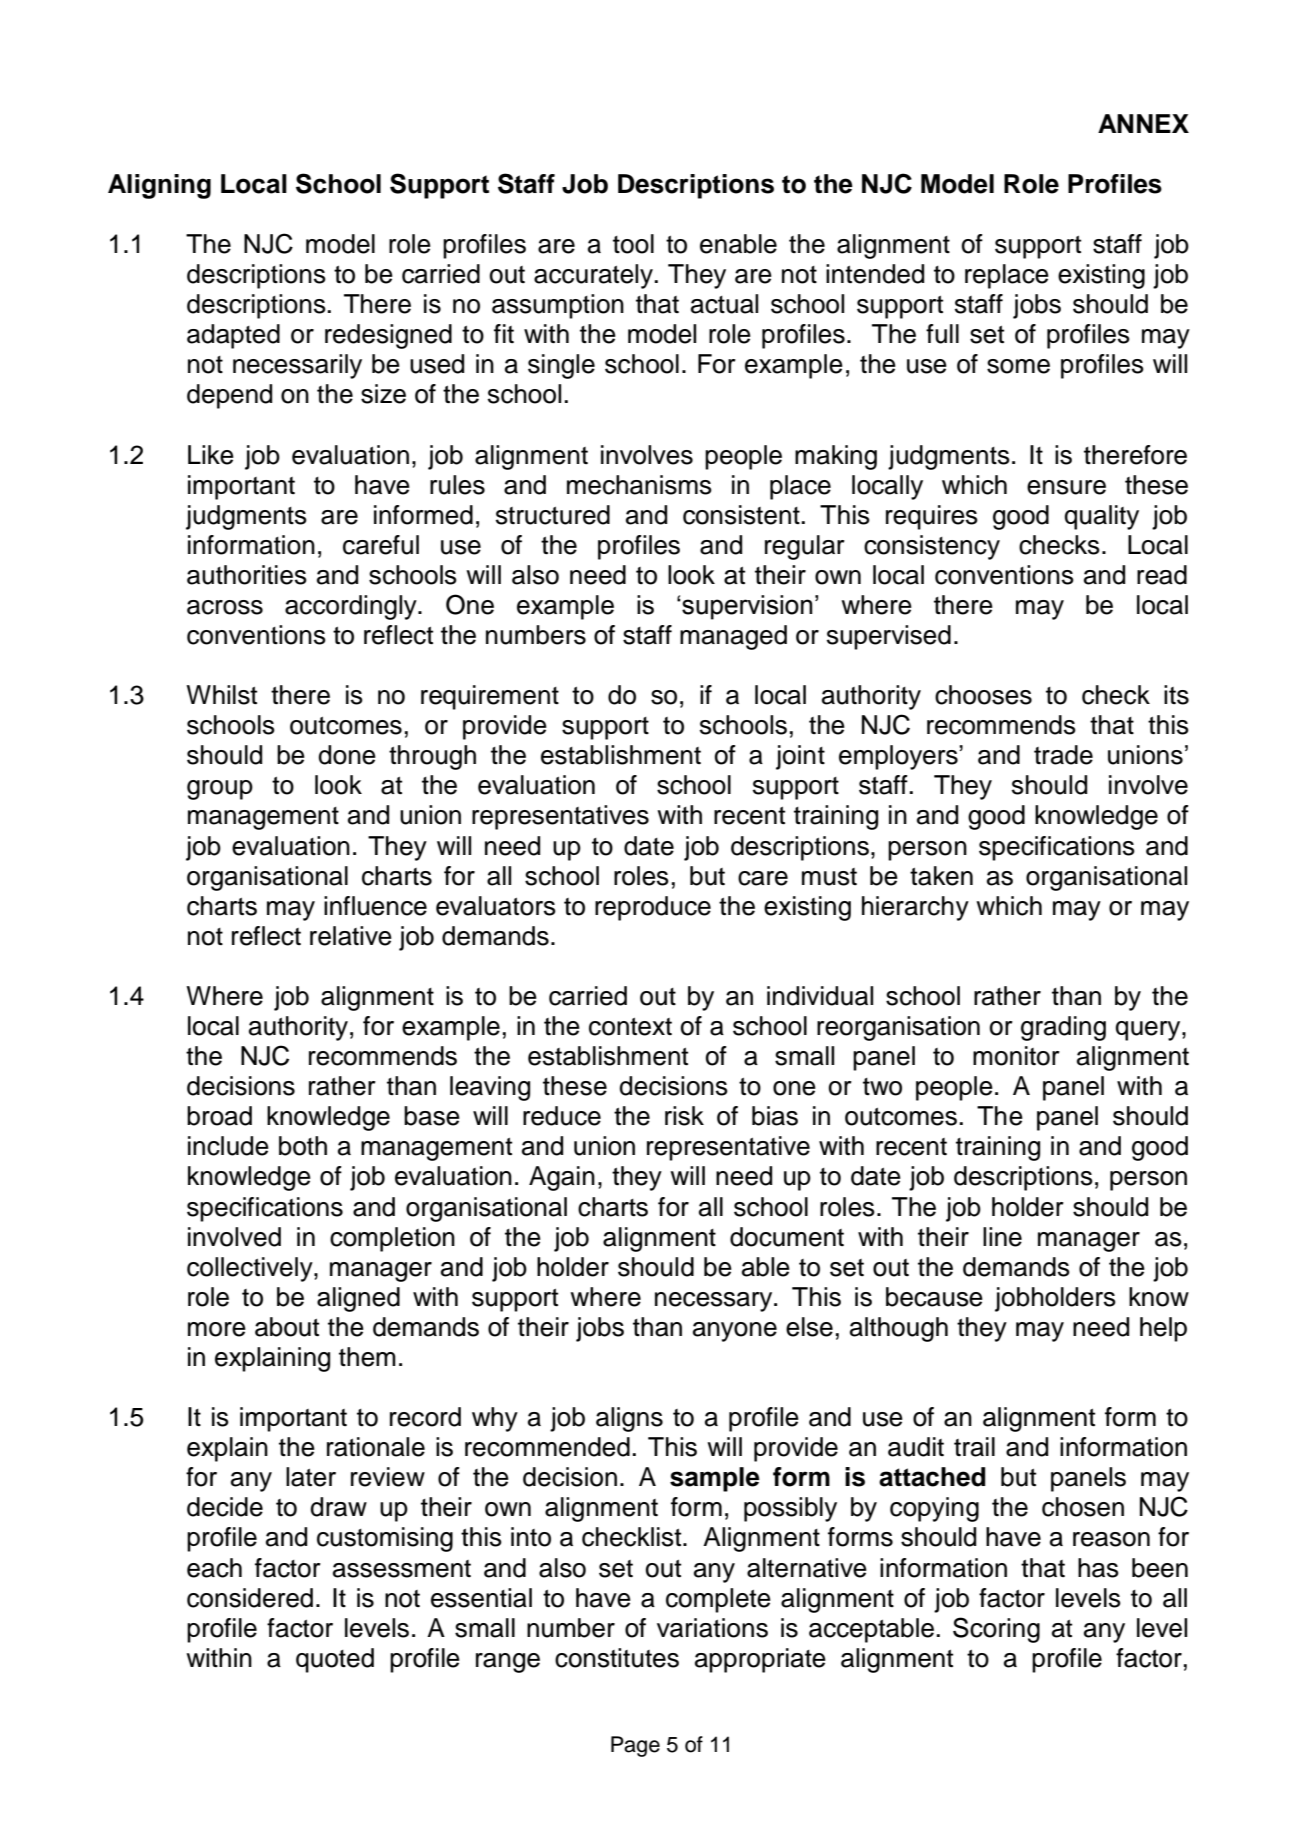 The height and width of the document is (1835, 1297). I want to click on Page, so click(635, 1746).
